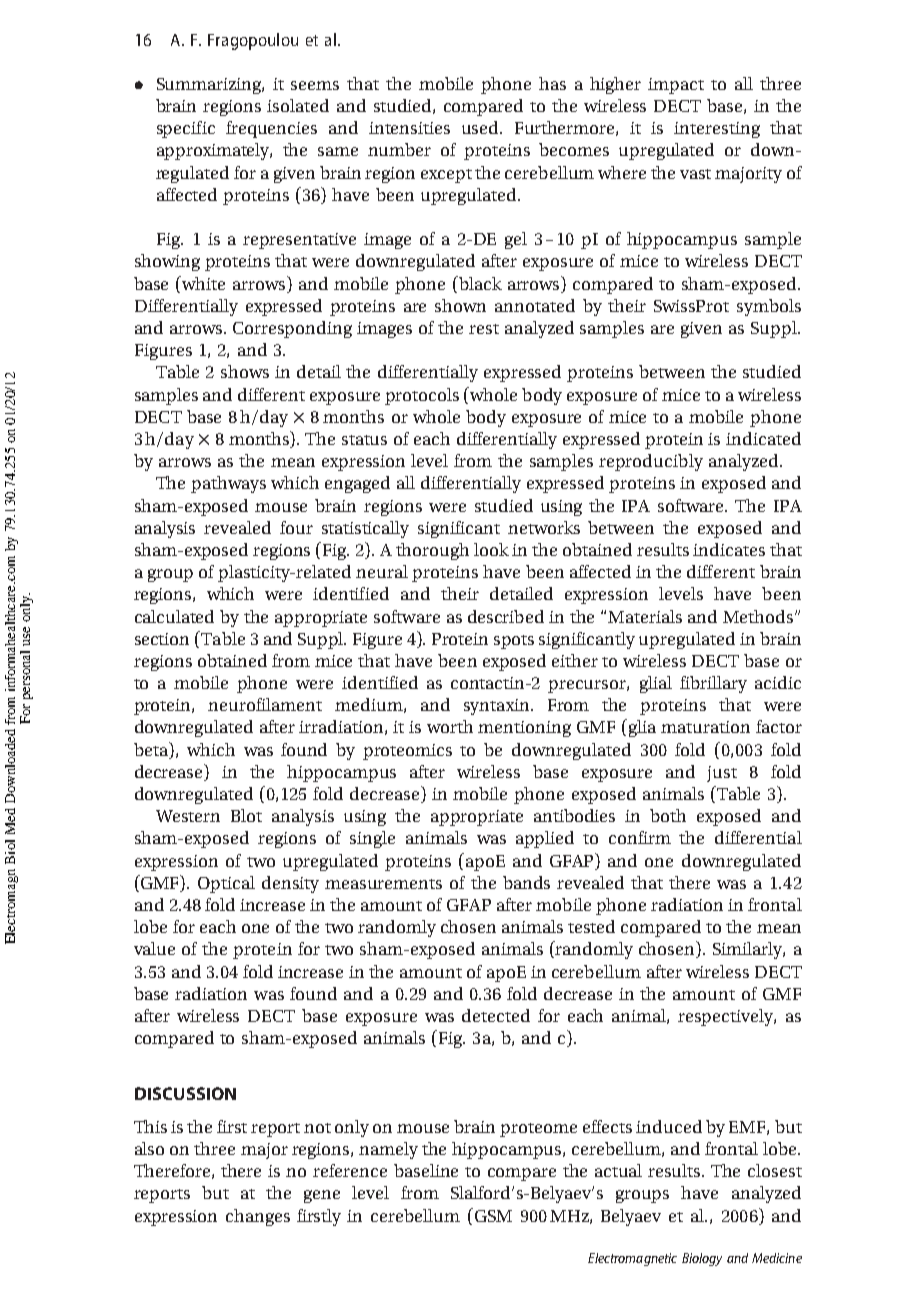 The image size is (920, 1316). What do you see at coordinates (676, 86) in the screenshot?
I see `impact` at bounding box center [676, 86].
